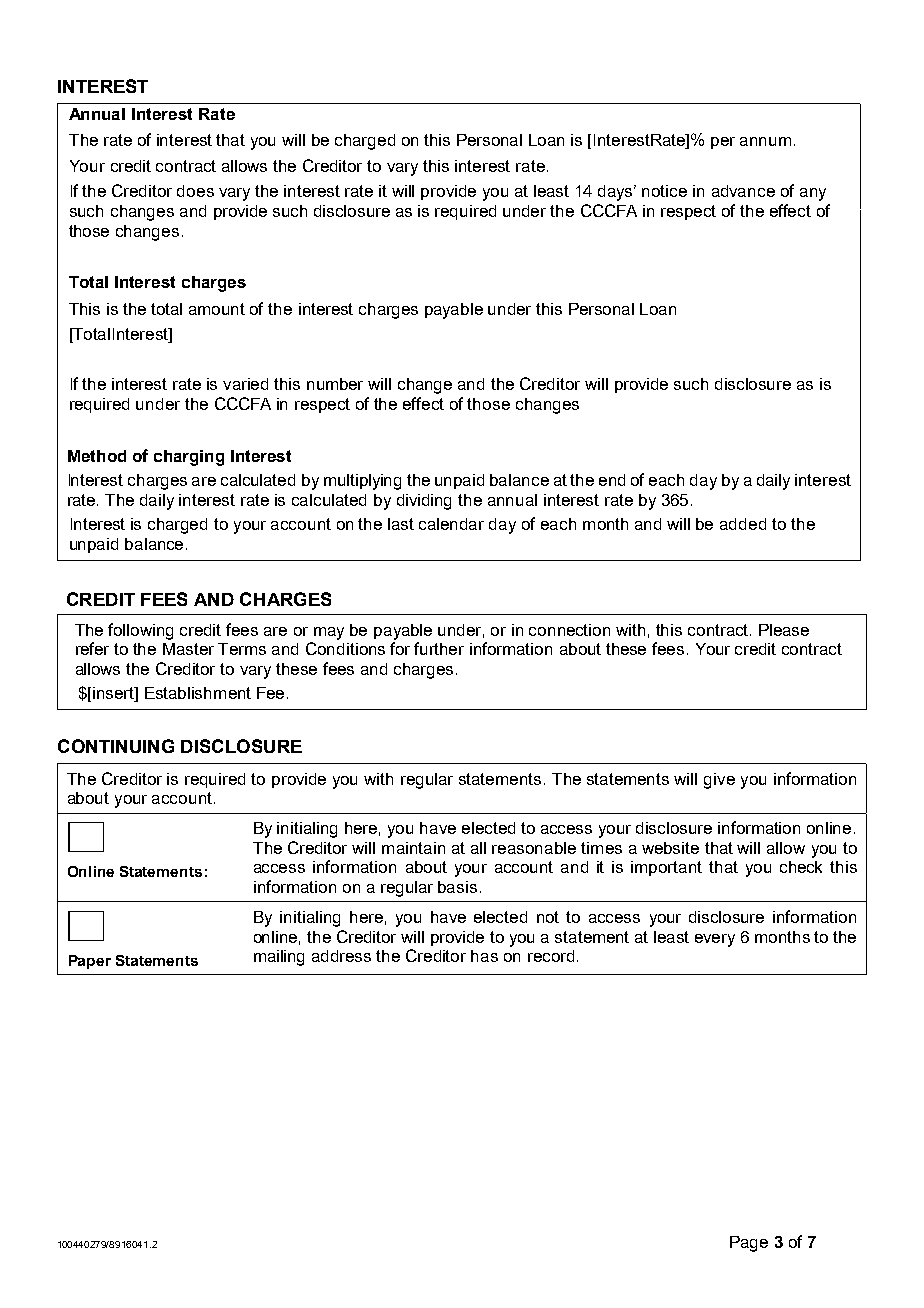 The width and height of the page is (924, 1308). I want to click on Please, so click(784, 630).
